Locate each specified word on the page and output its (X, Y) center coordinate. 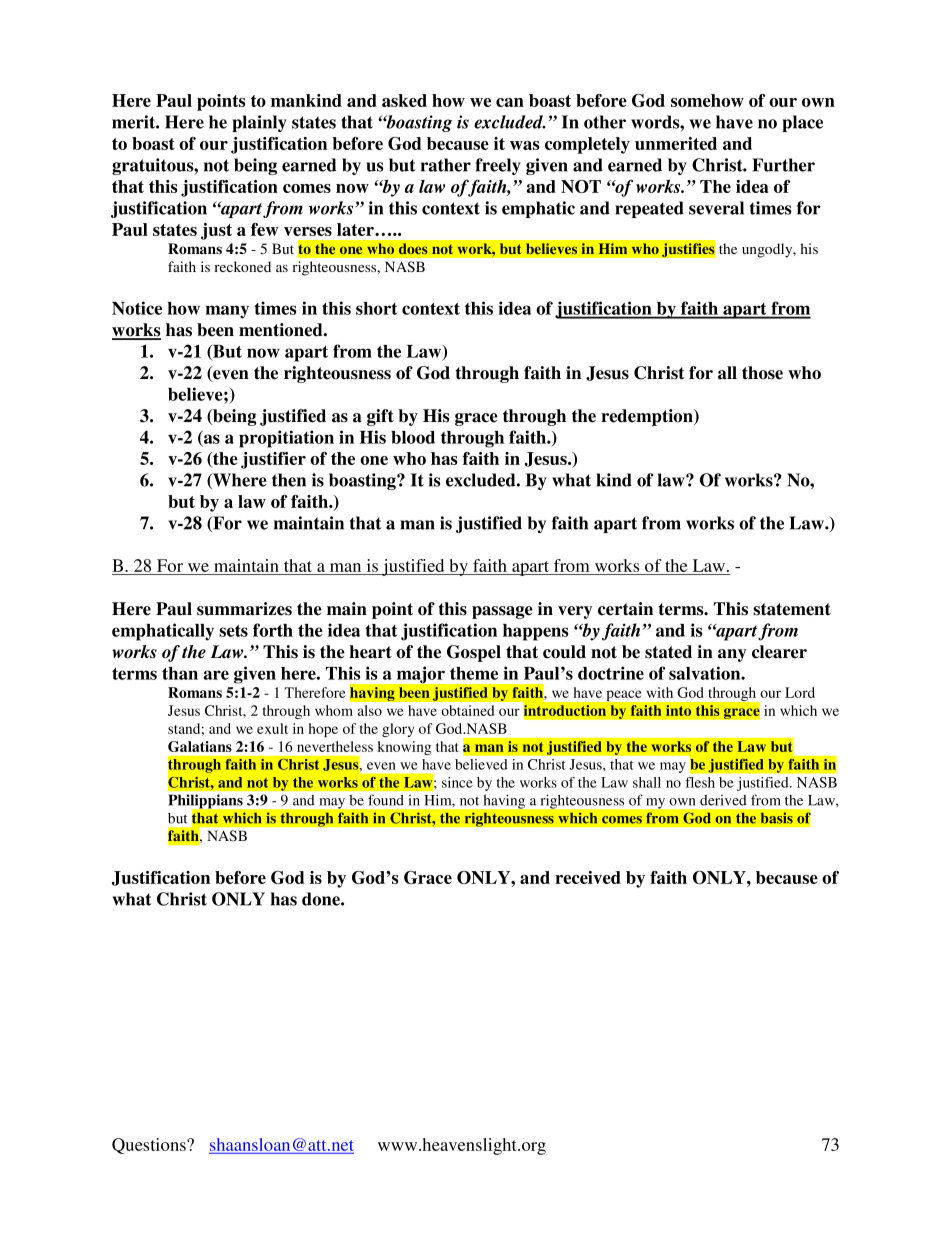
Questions (150, 1146)
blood (413, 437)
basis (776, 818)
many (227, 312)
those (762, 373)
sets (233, 631)
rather (446, 165)
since (457, 782)
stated (668, 652)
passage (502, 612)
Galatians (200, 746)
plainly (259, 123)
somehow (707, 100)
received (588, 877)
